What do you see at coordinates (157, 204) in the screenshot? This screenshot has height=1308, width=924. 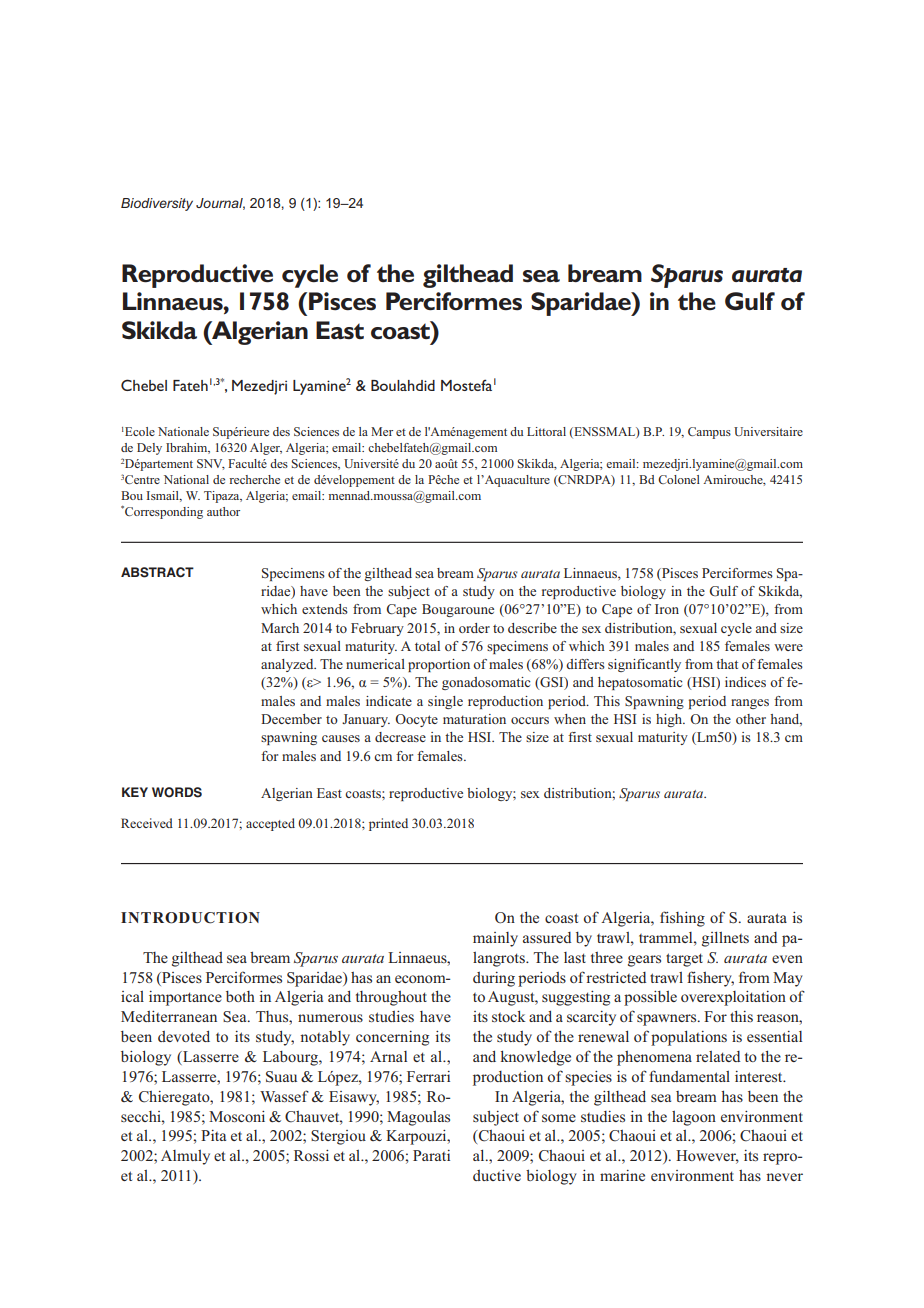 I see `Biodiversity` at bounding box center [157, 204].
